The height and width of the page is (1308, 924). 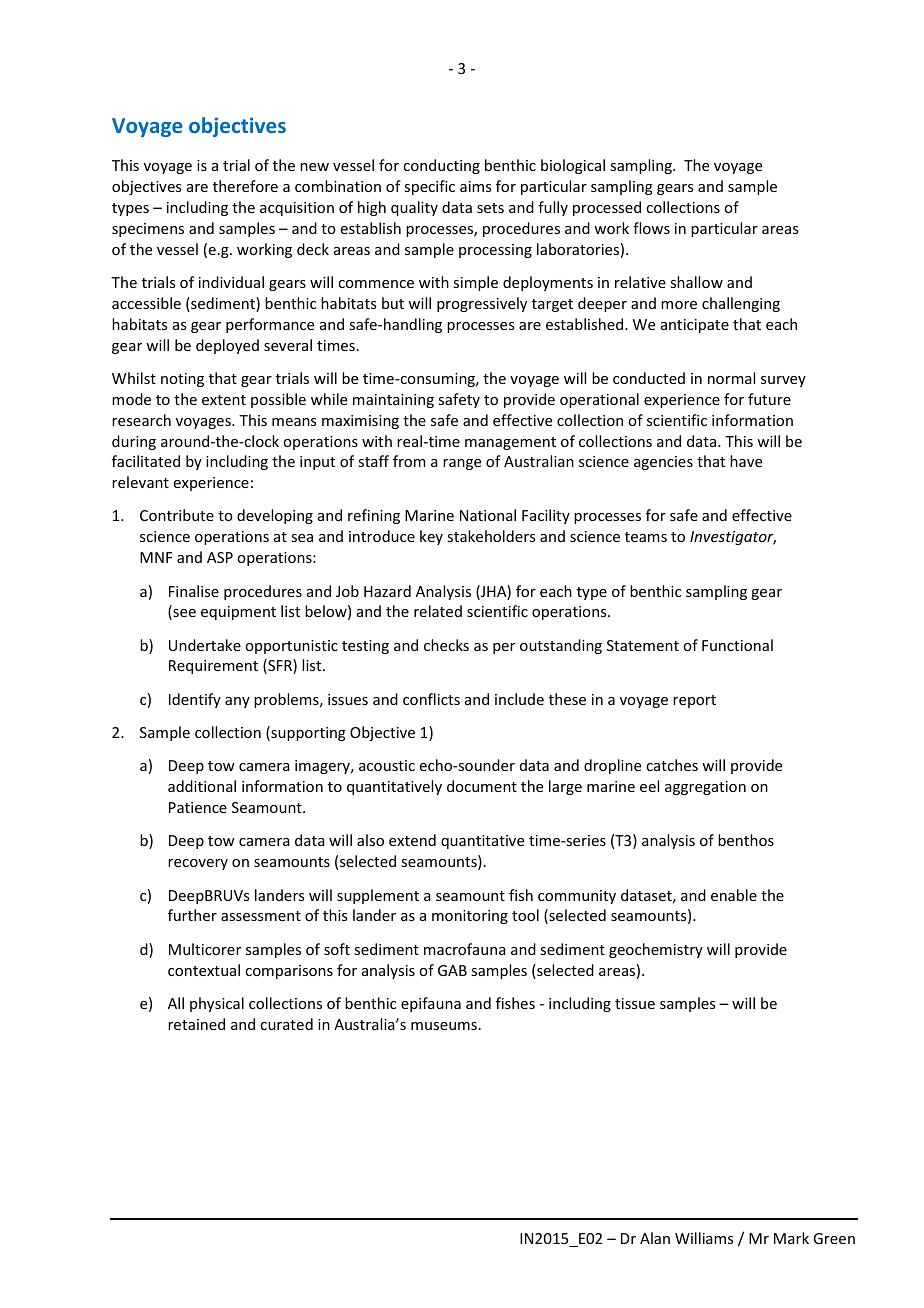 What do you see at coordinates (196, 1024) in the page?
I see `retained` at bounding box center [196, 1024].
